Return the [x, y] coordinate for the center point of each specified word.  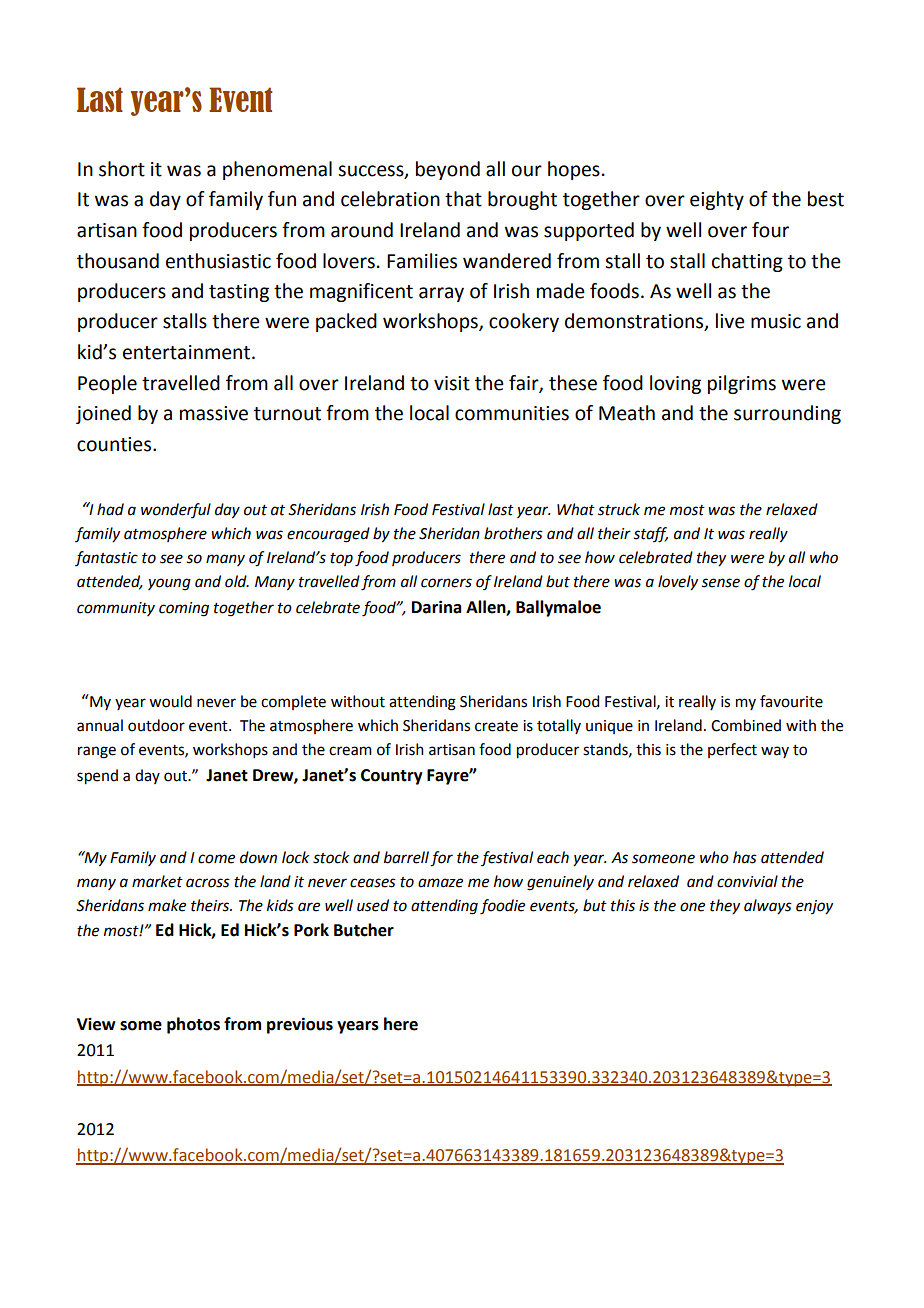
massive [214, 413]
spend [97, 777]
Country [392, 777]
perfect [732, 750]
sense [721, 583]
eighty [717, 200]
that [463, 199]
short [122, 169]
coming [184, 609]
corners [446, 583]
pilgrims [742, 384]
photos [193, 1025]
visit [452, 383]
